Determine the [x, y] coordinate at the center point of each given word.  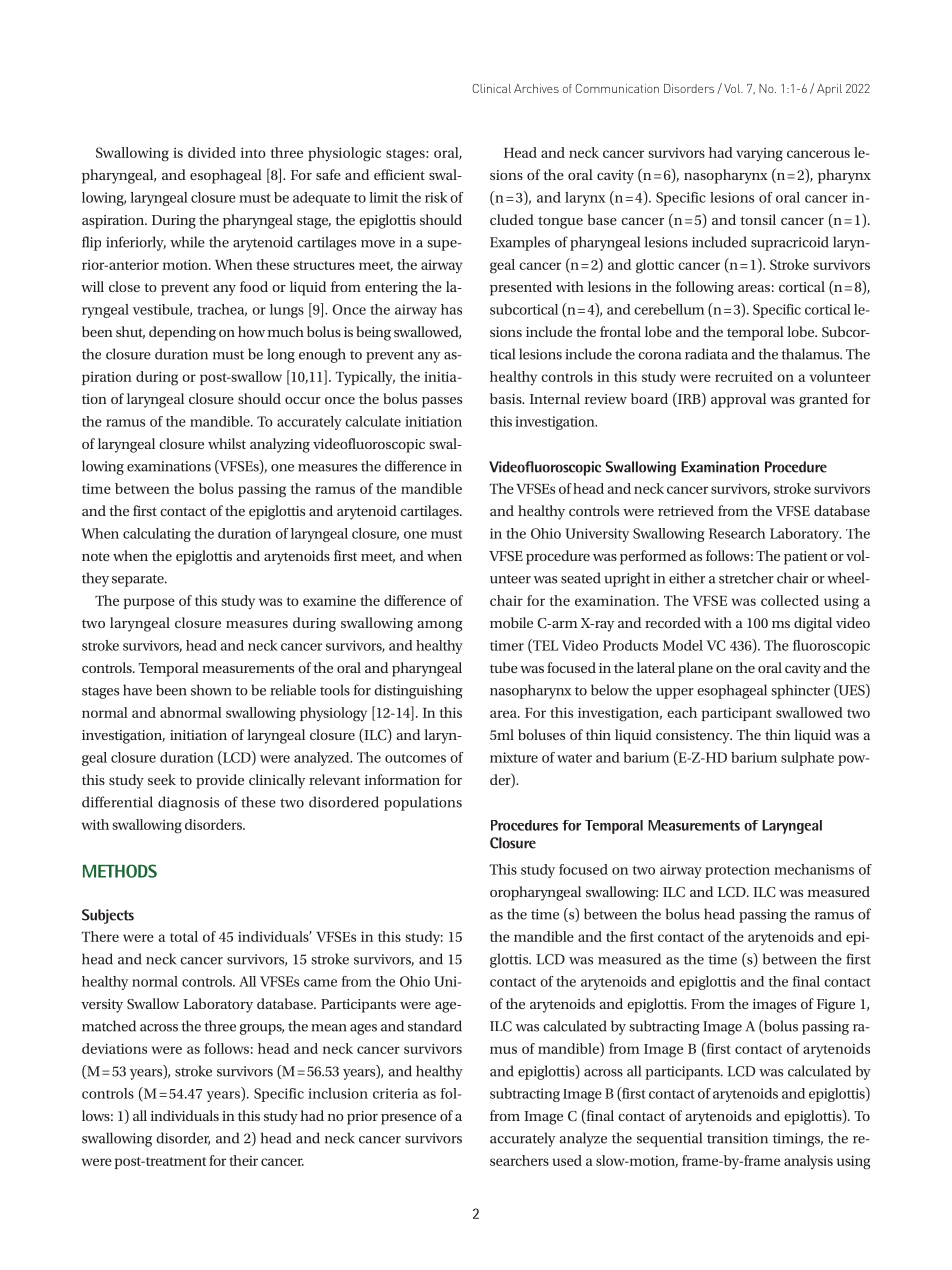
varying [759, 155]
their [243, 1160]
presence [408, 1119]
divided [212, 152]
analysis [808, 1162]
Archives [536, 88]
